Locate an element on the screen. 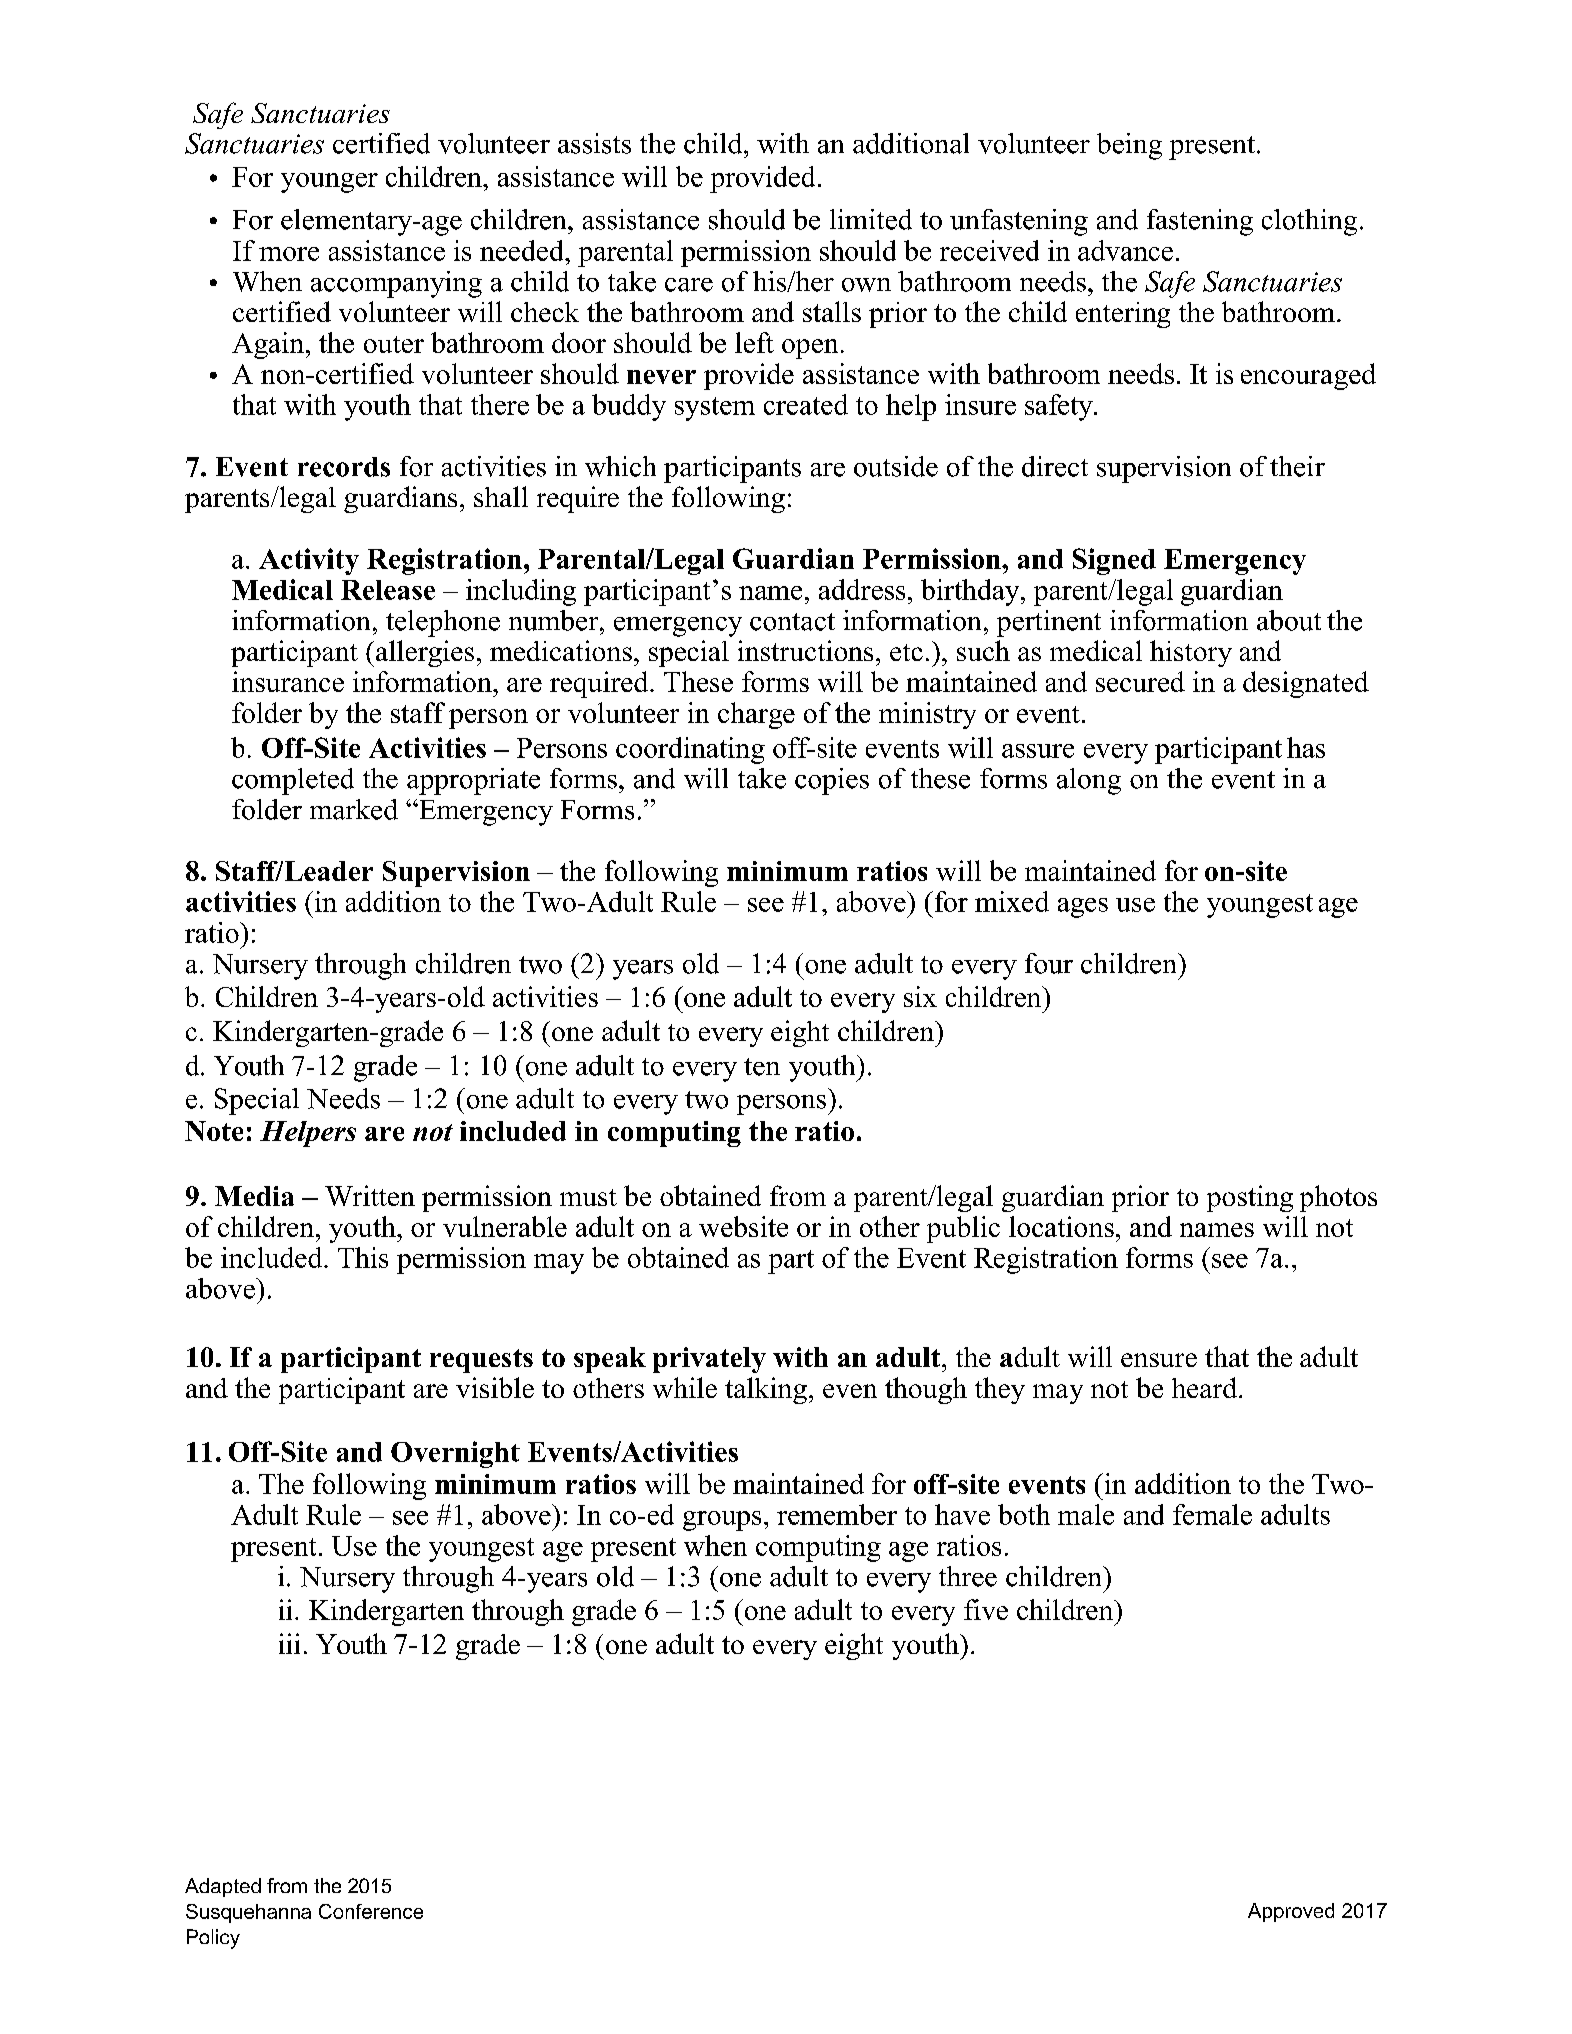 The height and width of the screenshot is (2034, 1572). ensure is located at coordinates (1159, 1360).
